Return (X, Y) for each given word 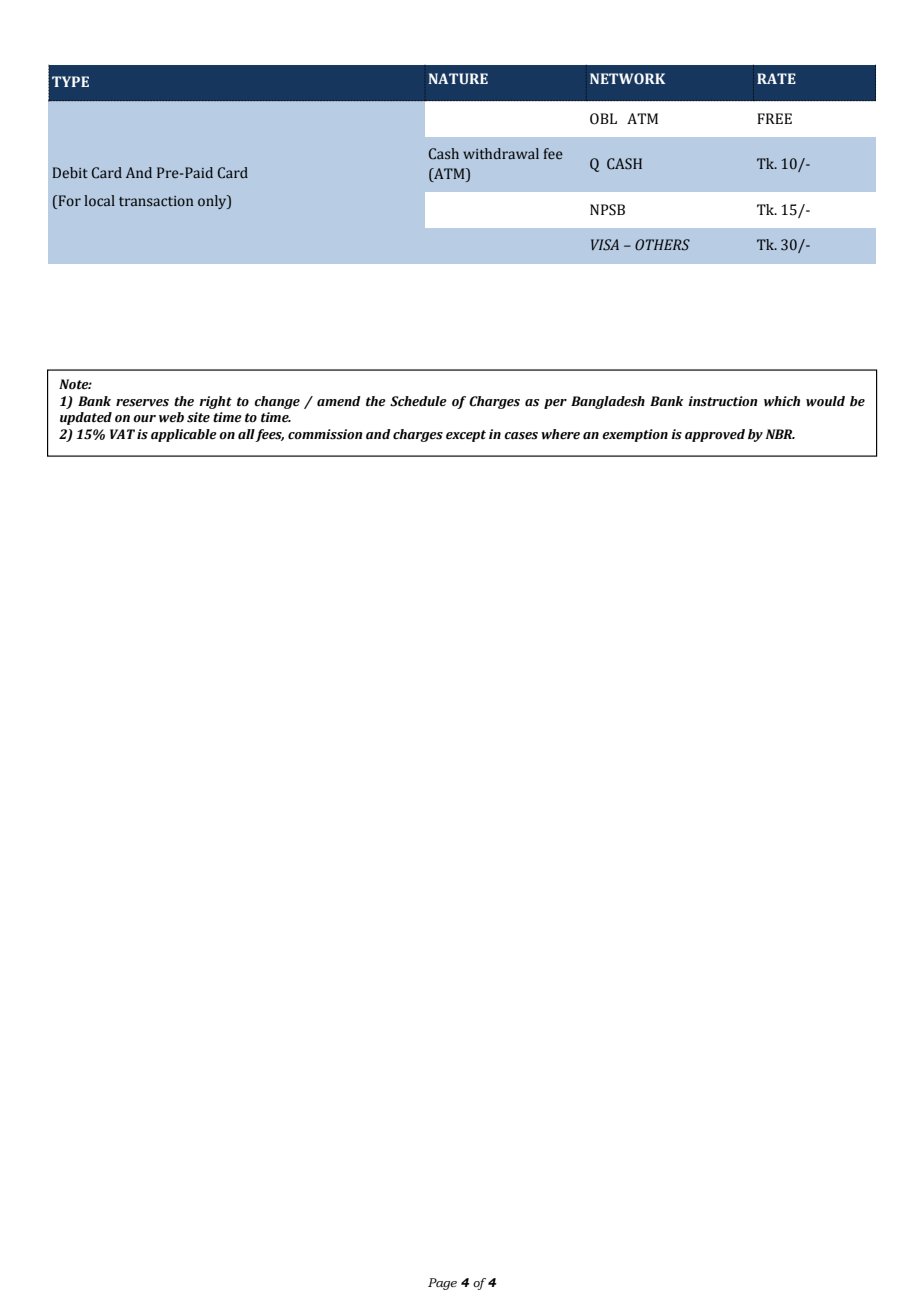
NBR (780, 434)
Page (442, 1284)
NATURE (458, 78)
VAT (122, 434)
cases (521, 436)
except (466, 436)
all (246, 434)
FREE (774, 118)
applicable (184, 435)
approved (715, 435)
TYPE (70, 81)
